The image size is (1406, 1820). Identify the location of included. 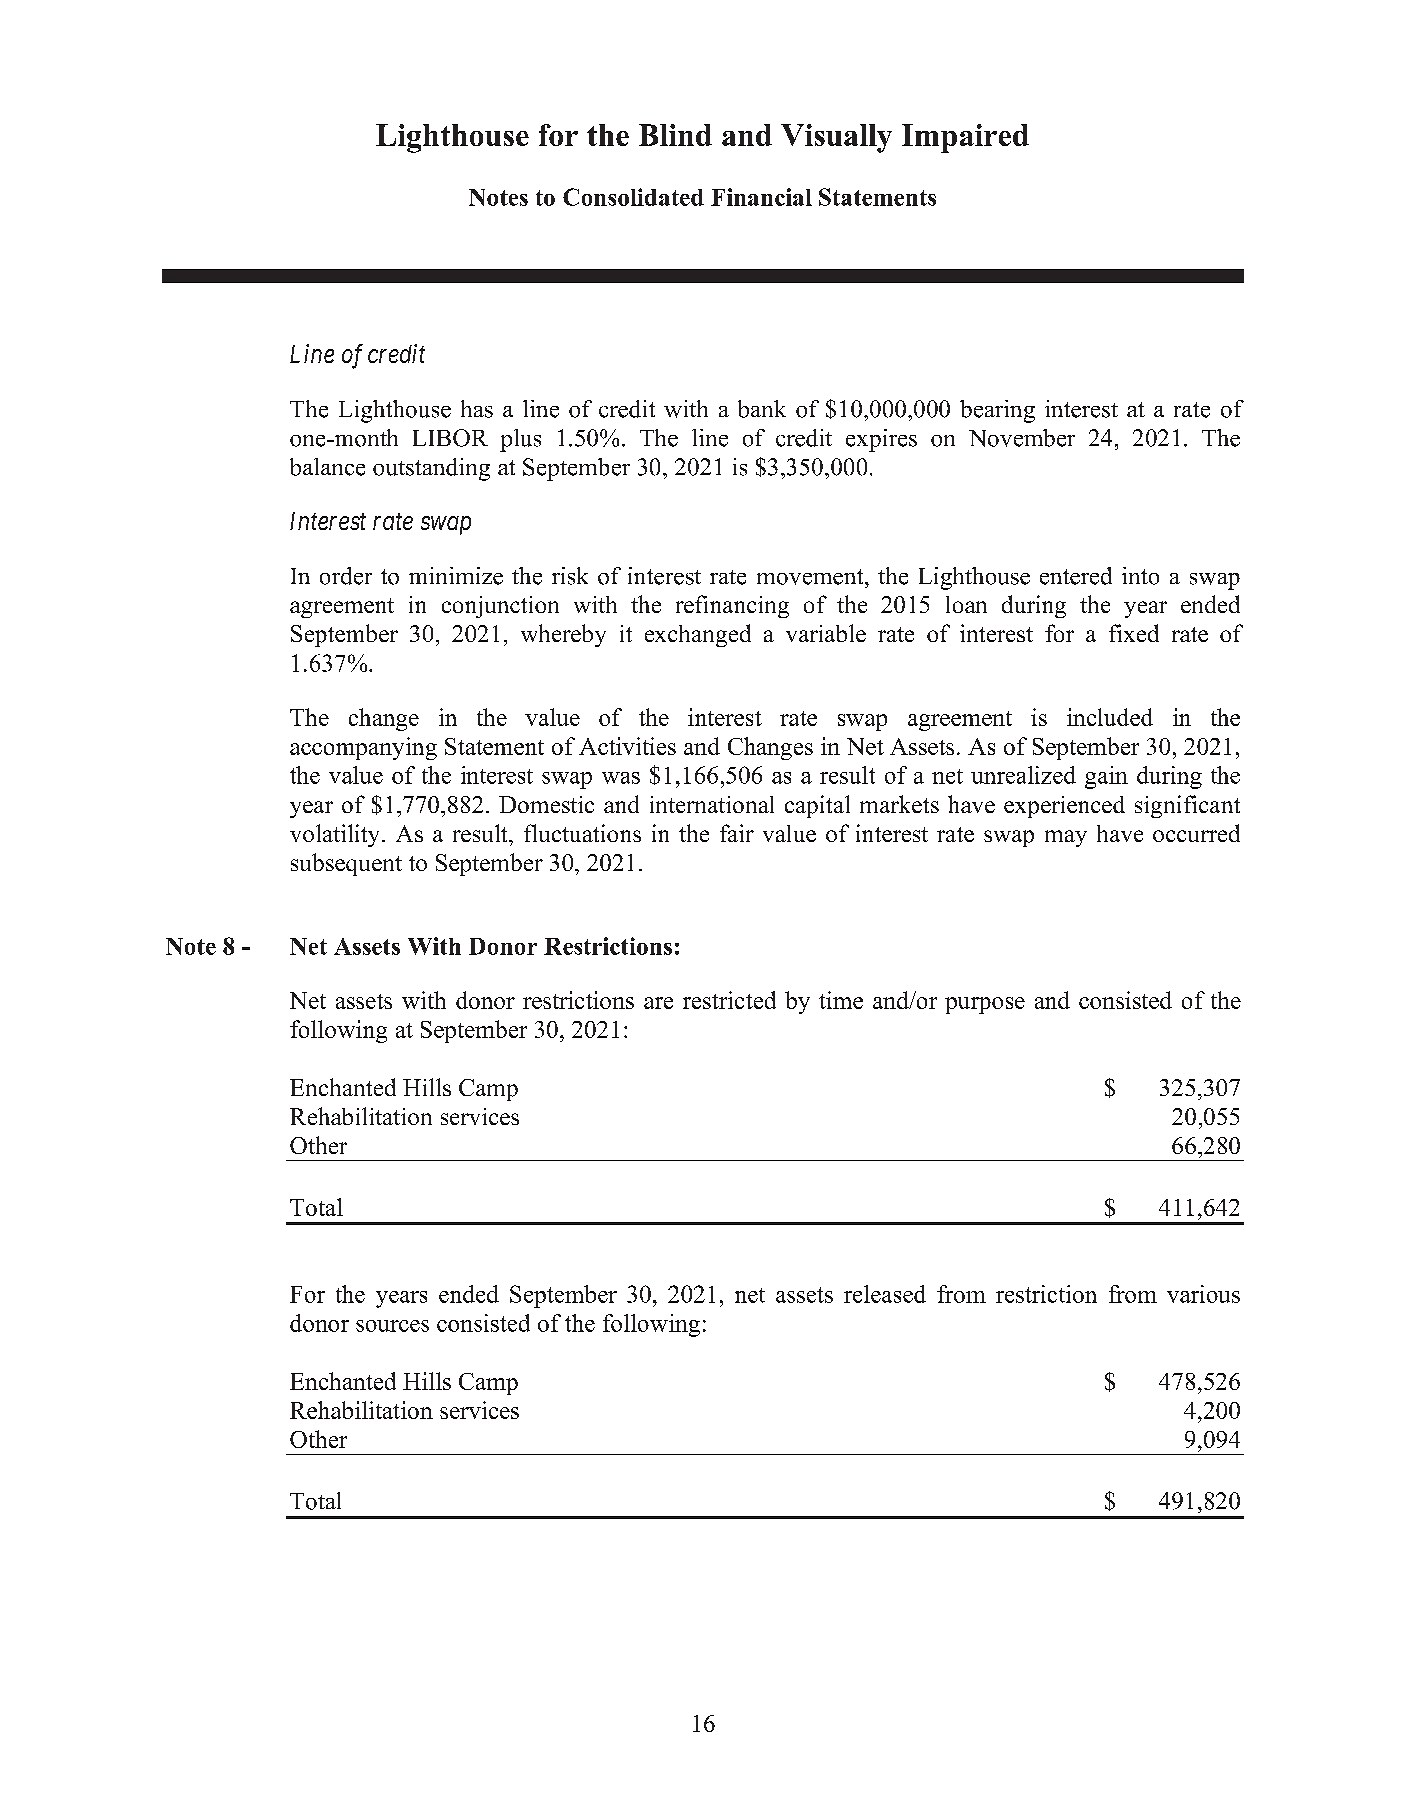
(1110, 717).
